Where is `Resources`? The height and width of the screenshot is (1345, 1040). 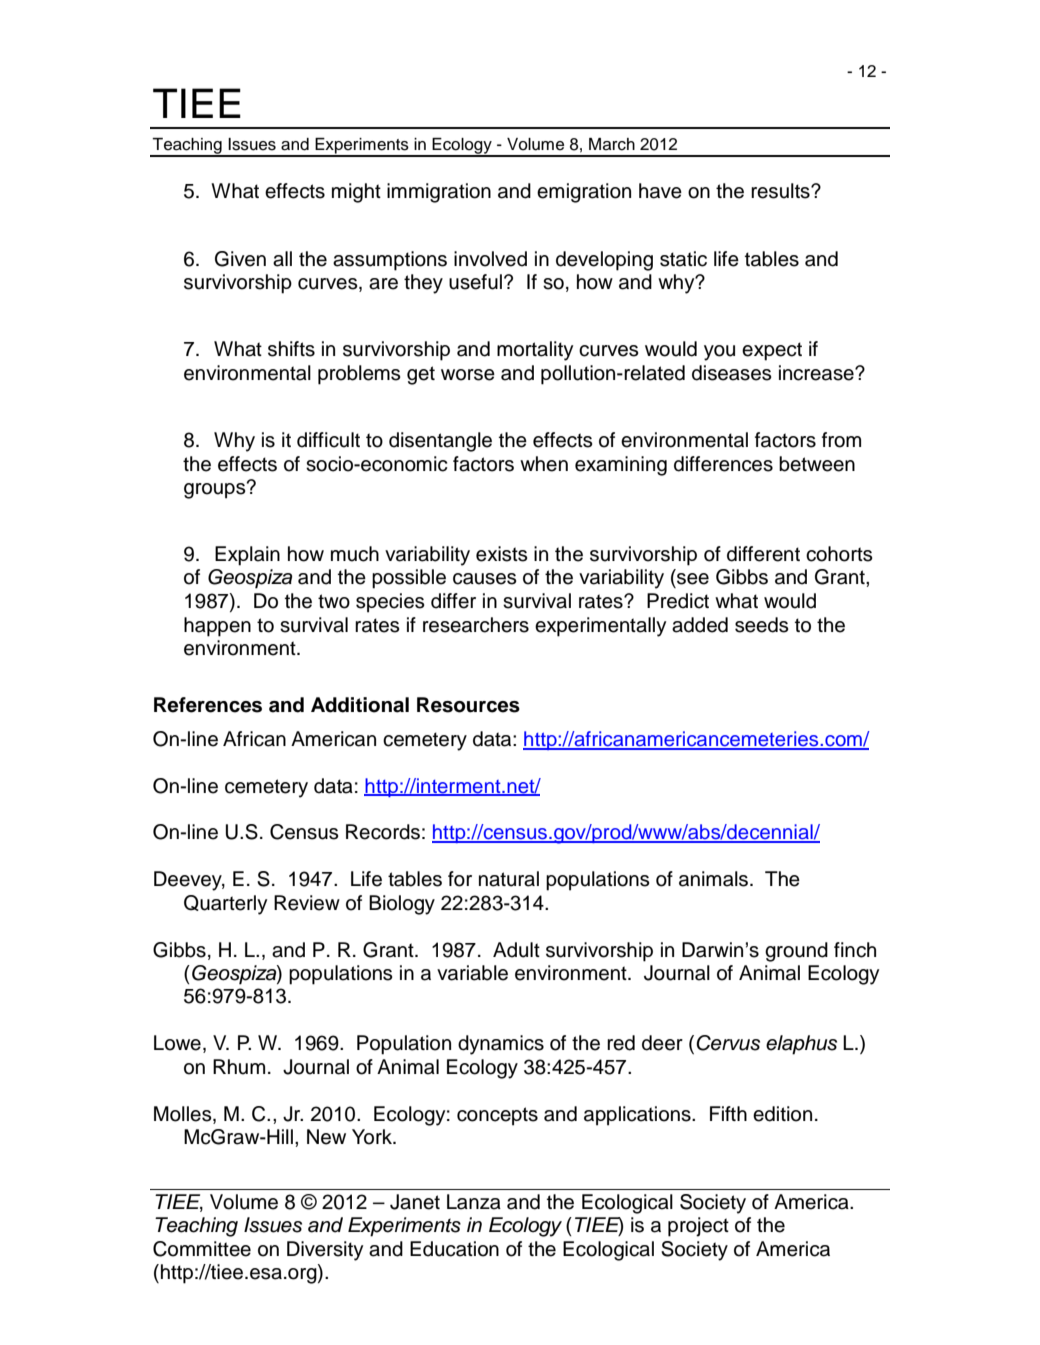
Resources is located at coordinates (468, 705).
